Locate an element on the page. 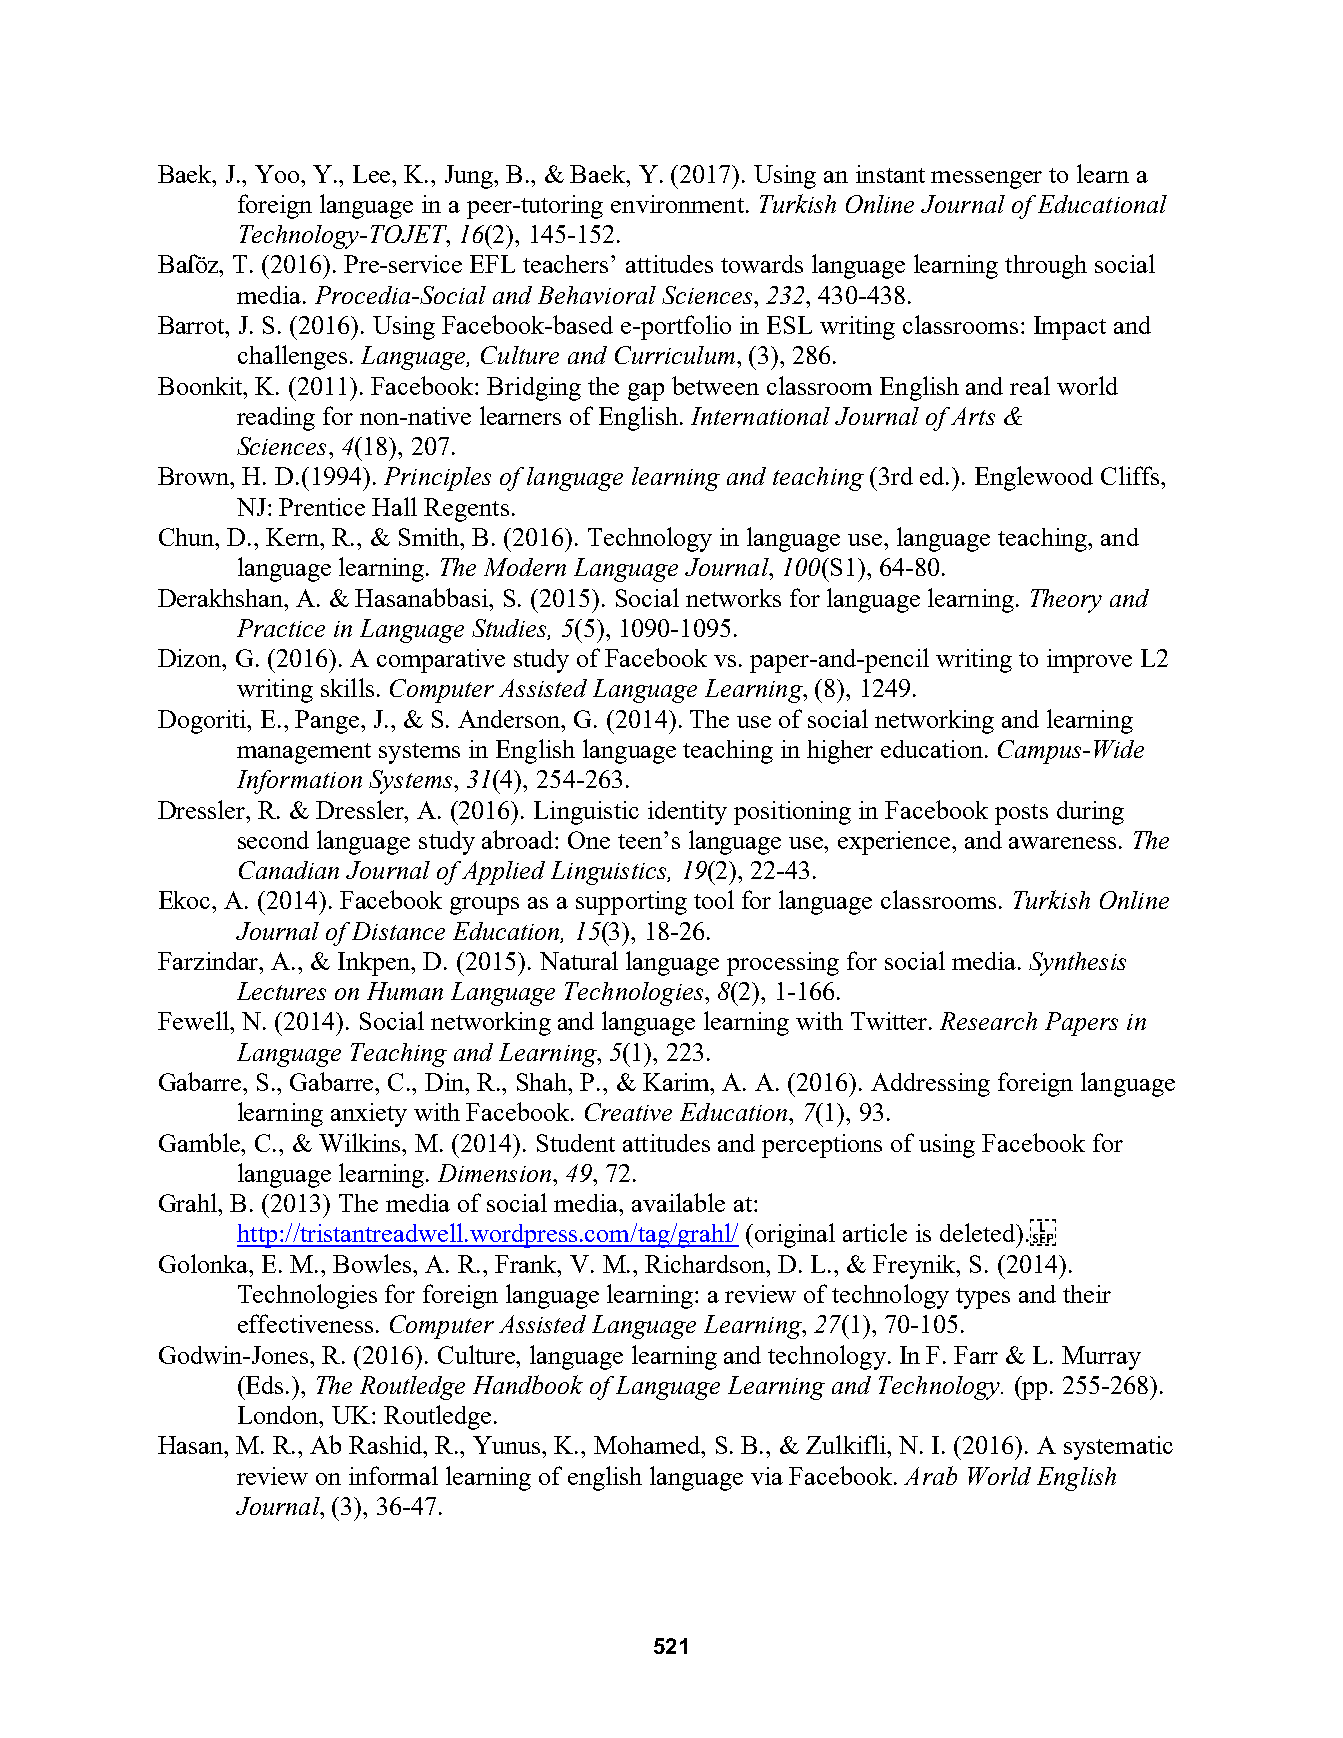 The width and height of the document is (1343, 1738). supporting is located at coordinates (631, 903).
